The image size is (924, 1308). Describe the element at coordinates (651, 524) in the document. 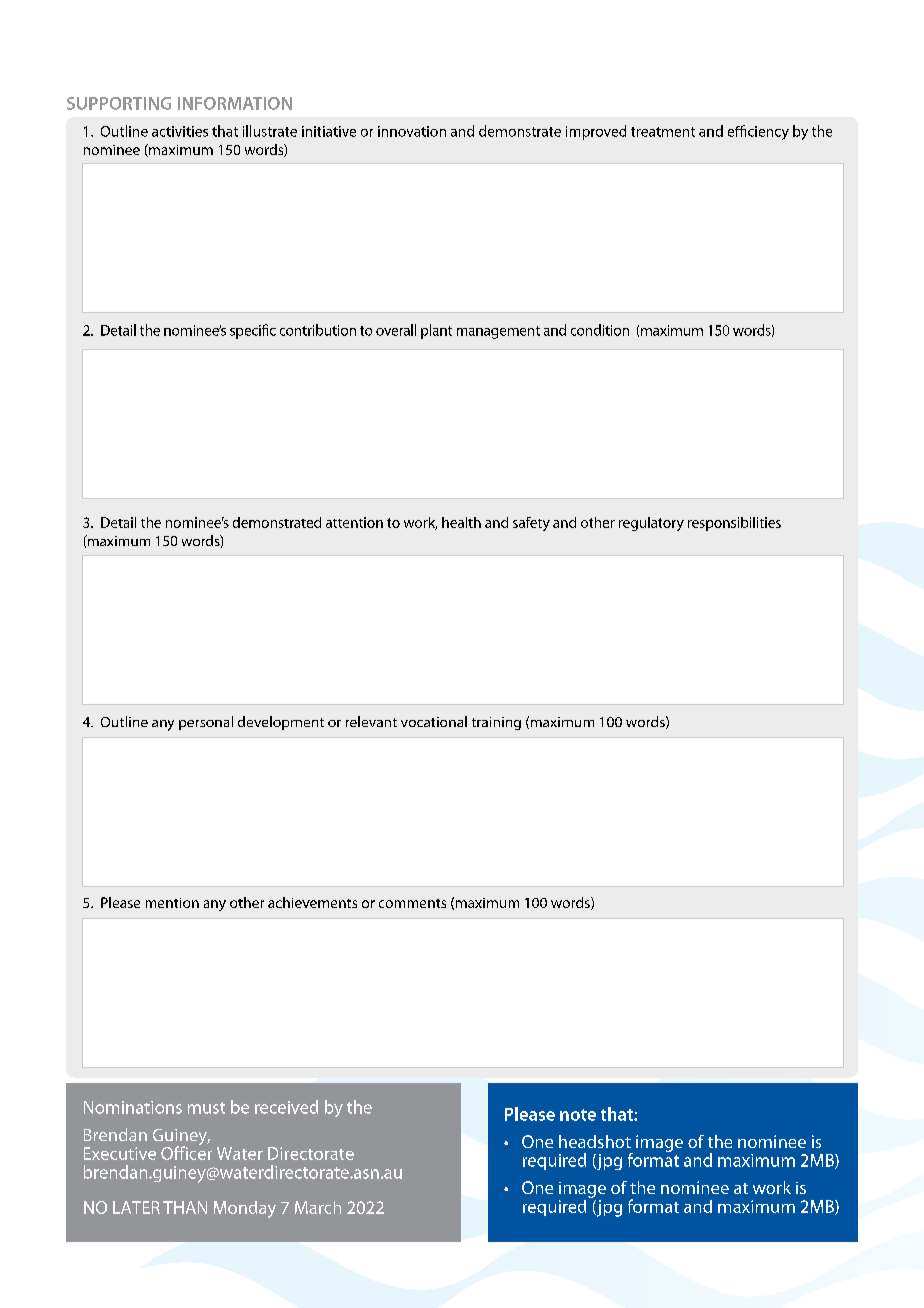

I see `regulatory` at that location.
